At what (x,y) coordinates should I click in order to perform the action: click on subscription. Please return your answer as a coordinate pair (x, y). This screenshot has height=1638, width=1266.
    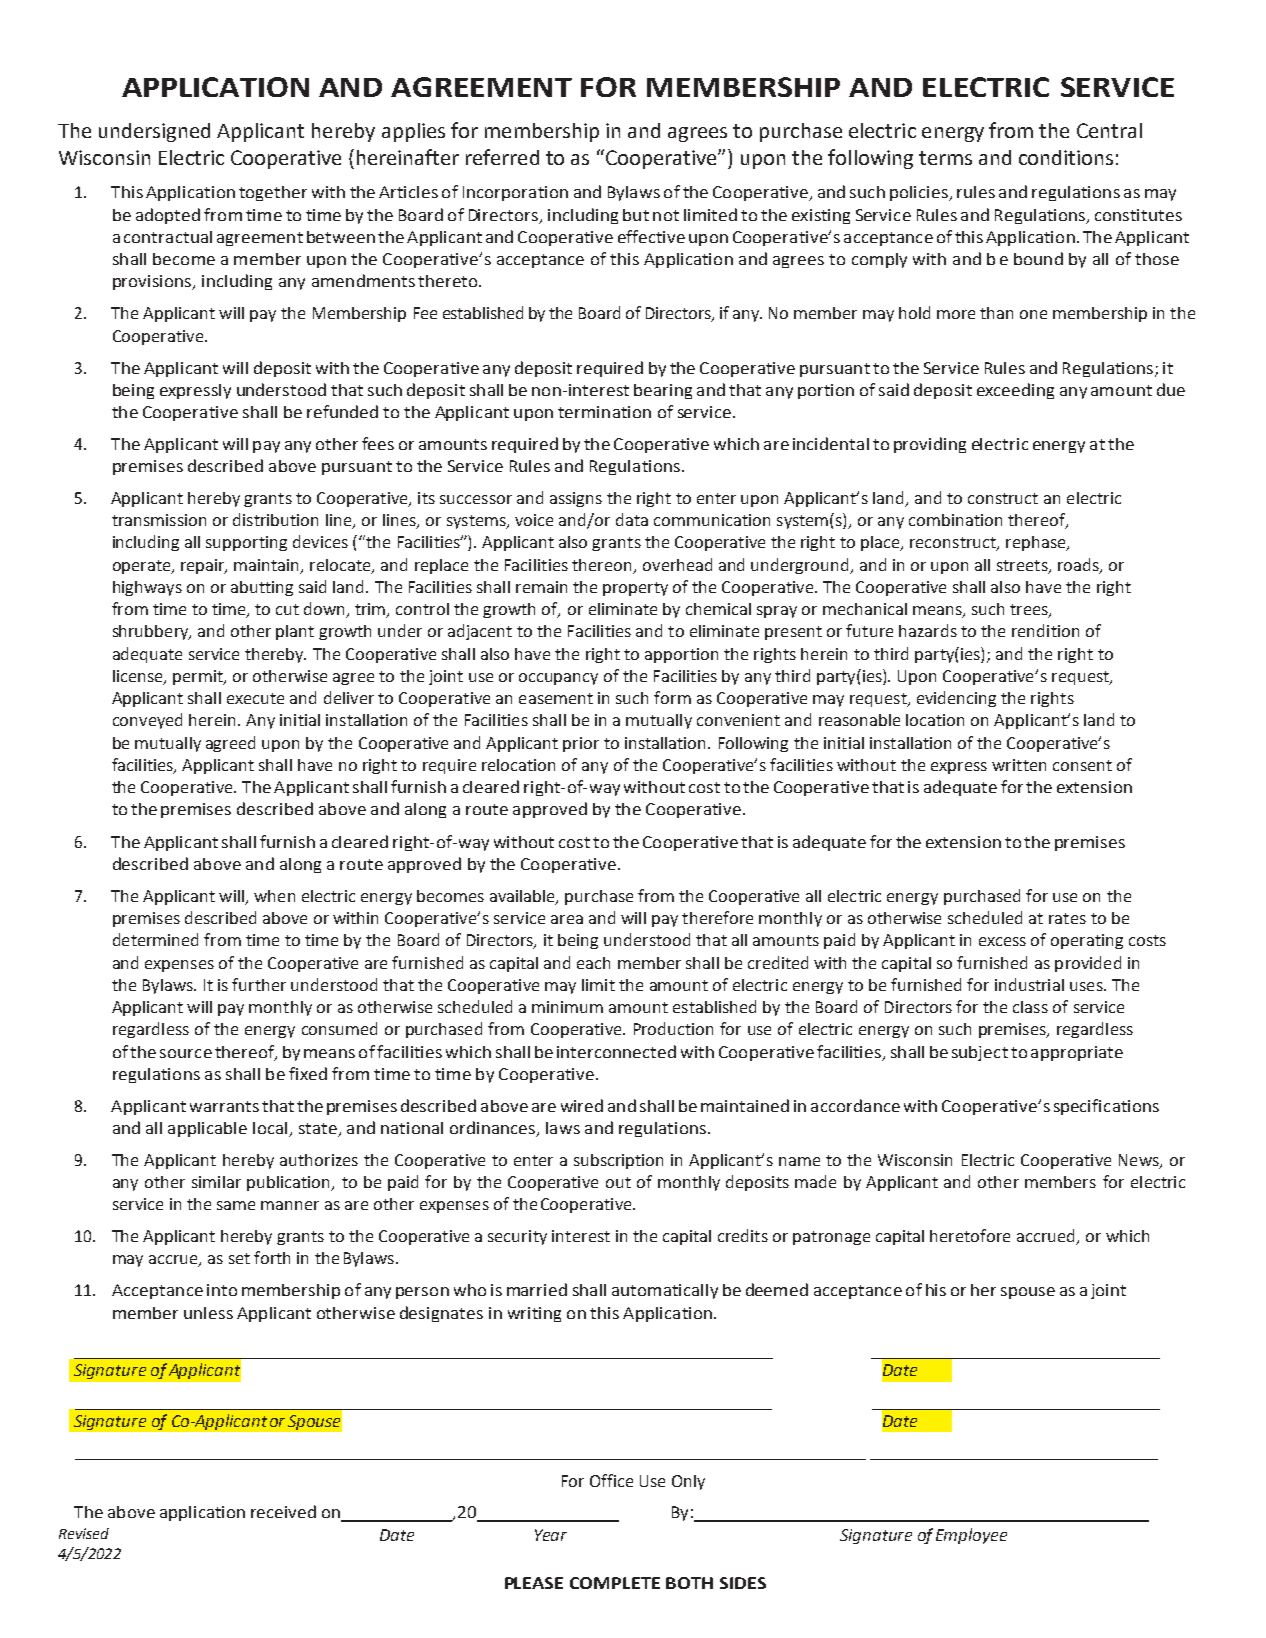
    Looking at the image, I should click on (618, 1161).
